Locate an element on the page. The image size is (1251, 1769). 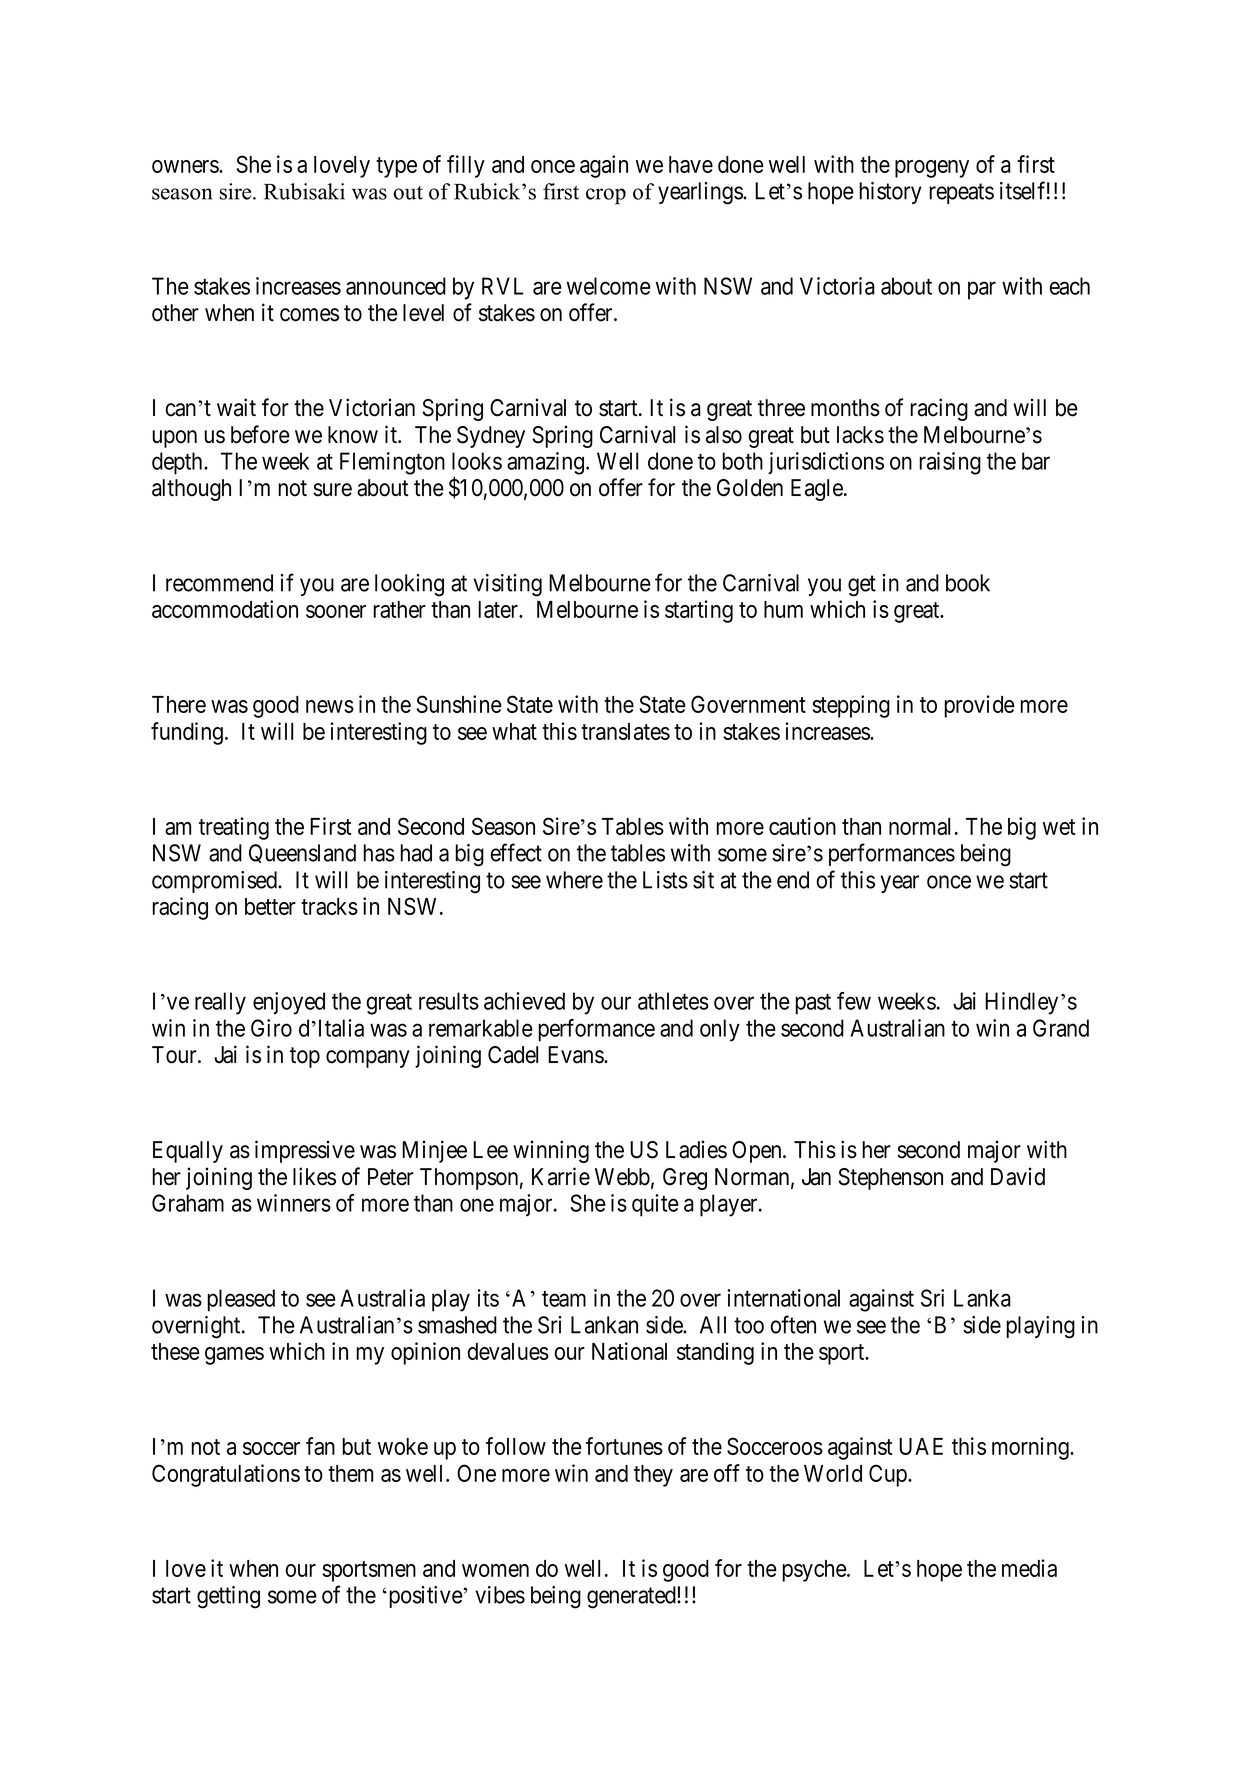
better is located at coordinates (270, 906).
